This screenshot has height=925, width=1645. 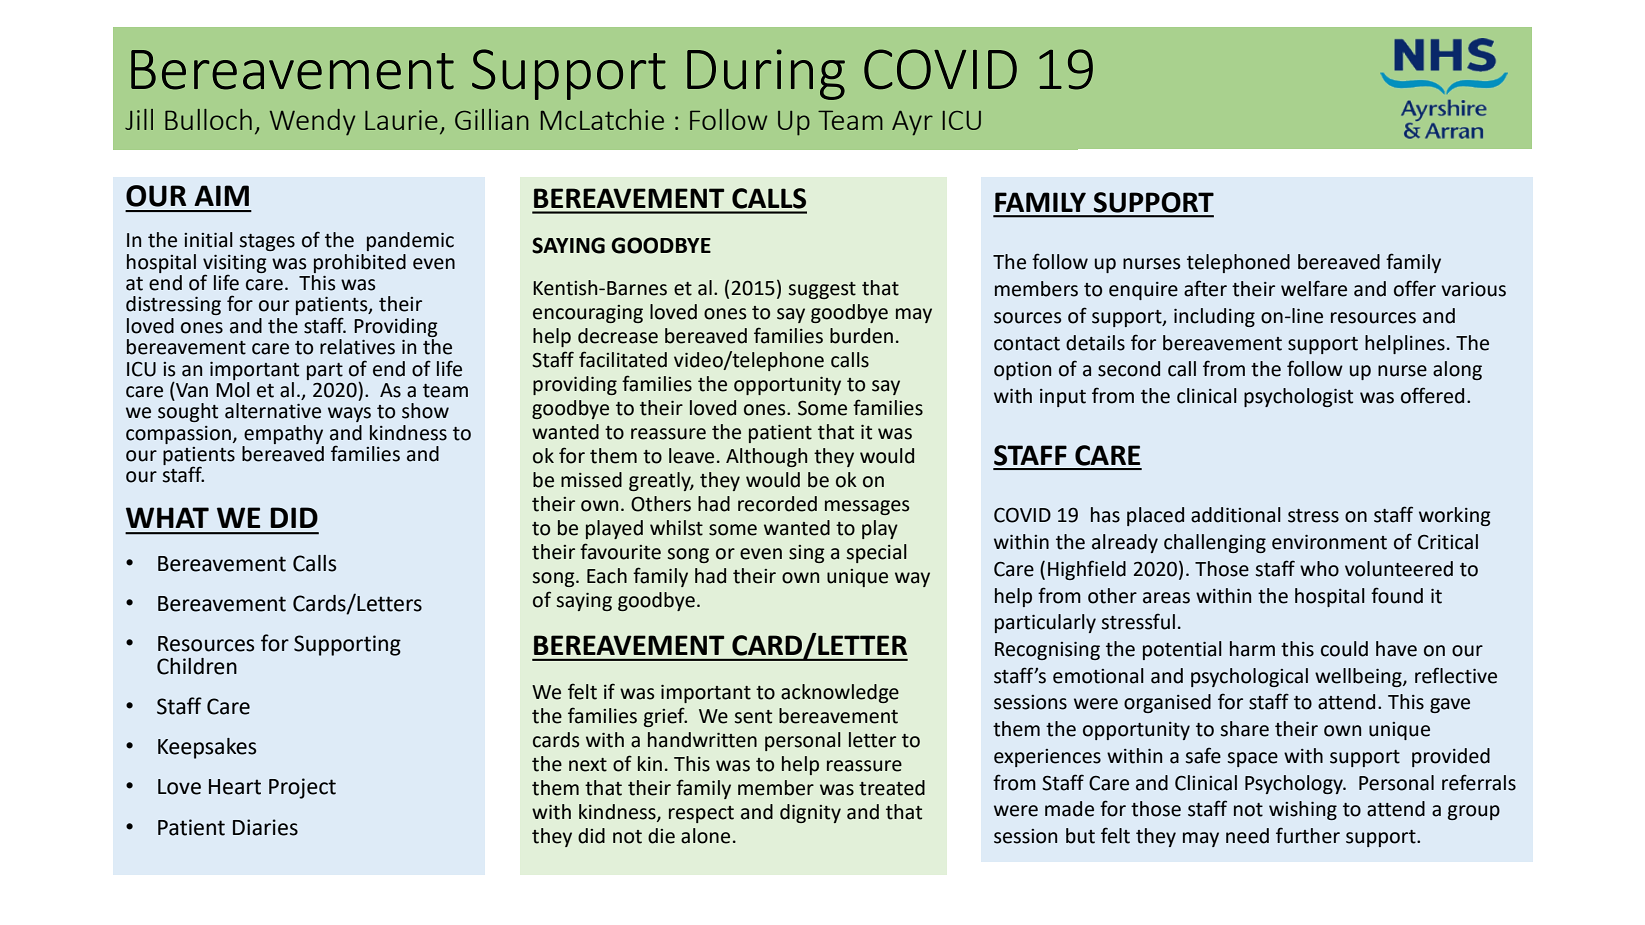 I want to click on WHAT, so click(x=167, y=517).
